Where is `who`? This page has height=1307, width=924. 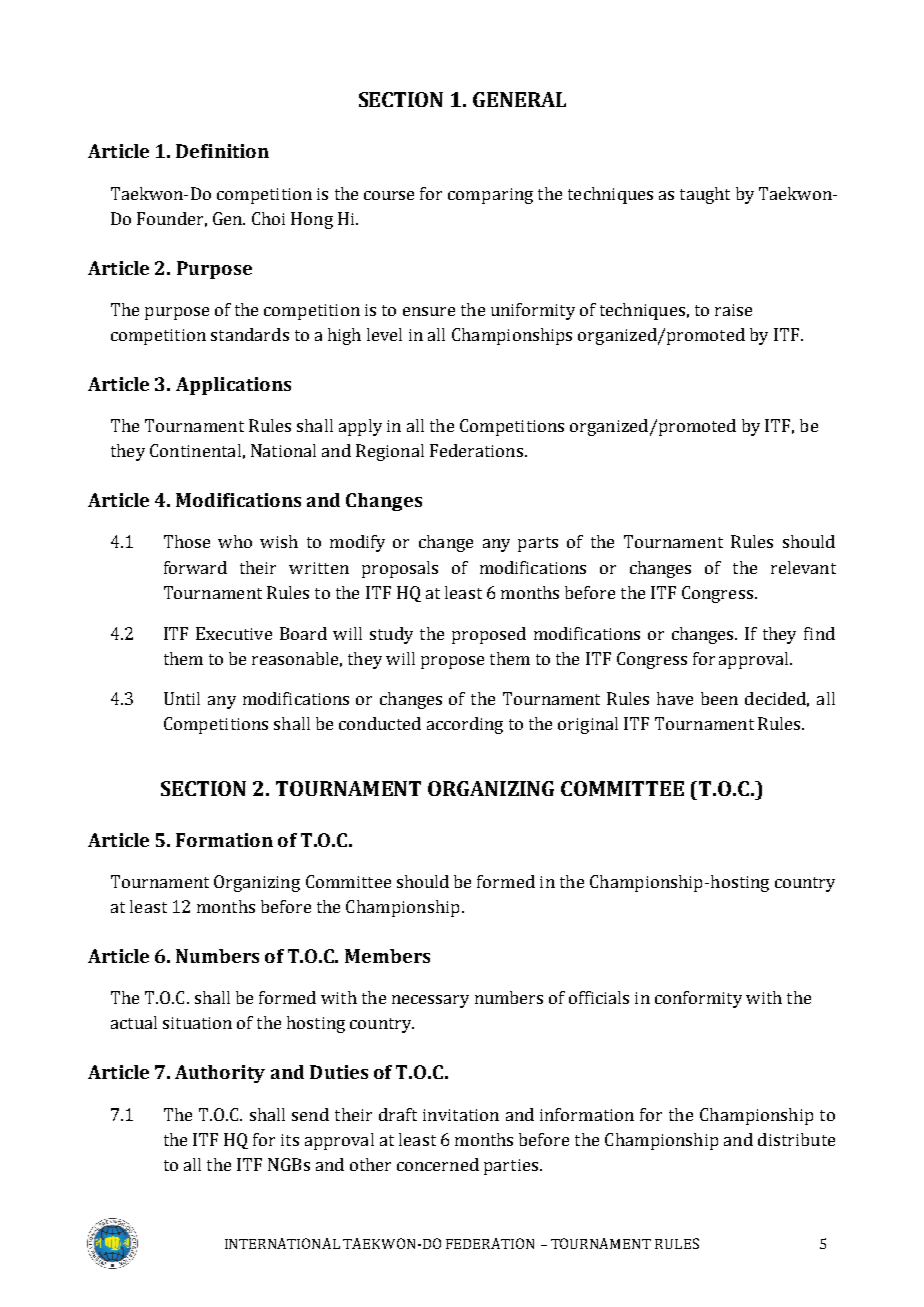 who is located at coordinates (235, 541).
